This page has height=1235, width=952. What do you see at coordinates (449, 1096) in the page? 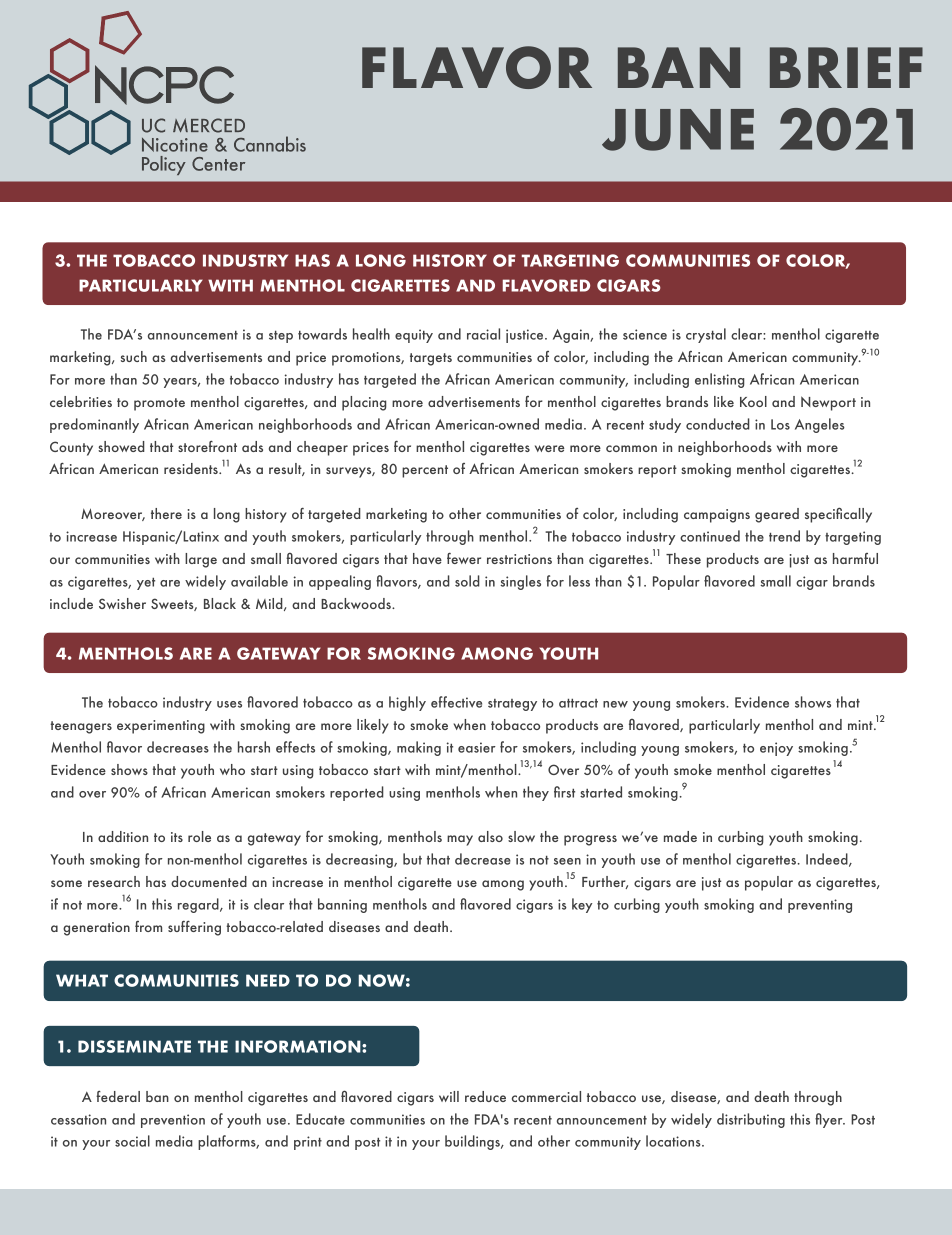
I see `will` at bounding box center [449, 1096].
